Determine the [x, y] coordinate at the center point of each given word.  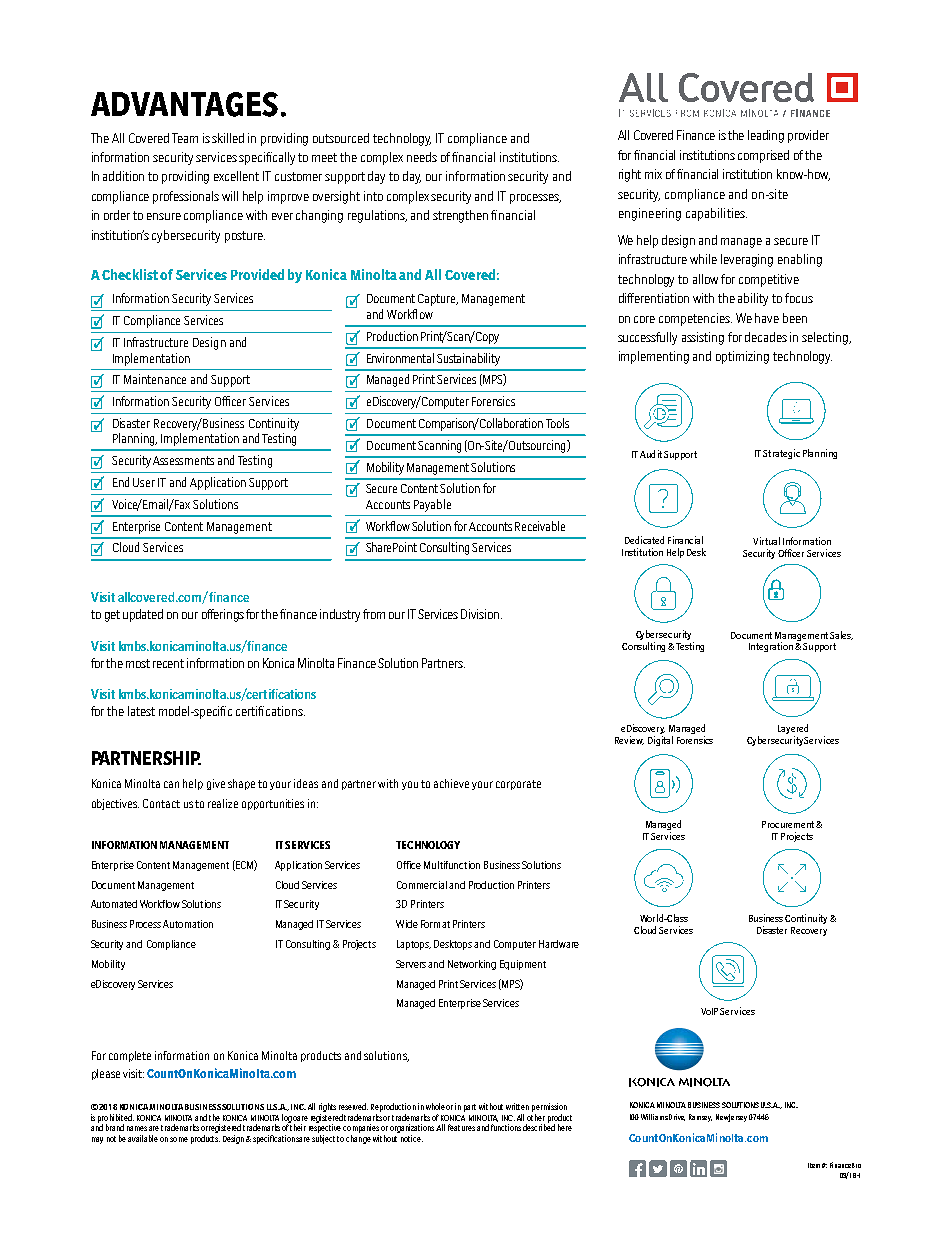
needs [422, 157]
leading [766, 136]
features [461, 1127]
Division [481, 614]
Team [185, 138]
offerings [223, 615]
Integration [771, 647]
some [179, 1139]
